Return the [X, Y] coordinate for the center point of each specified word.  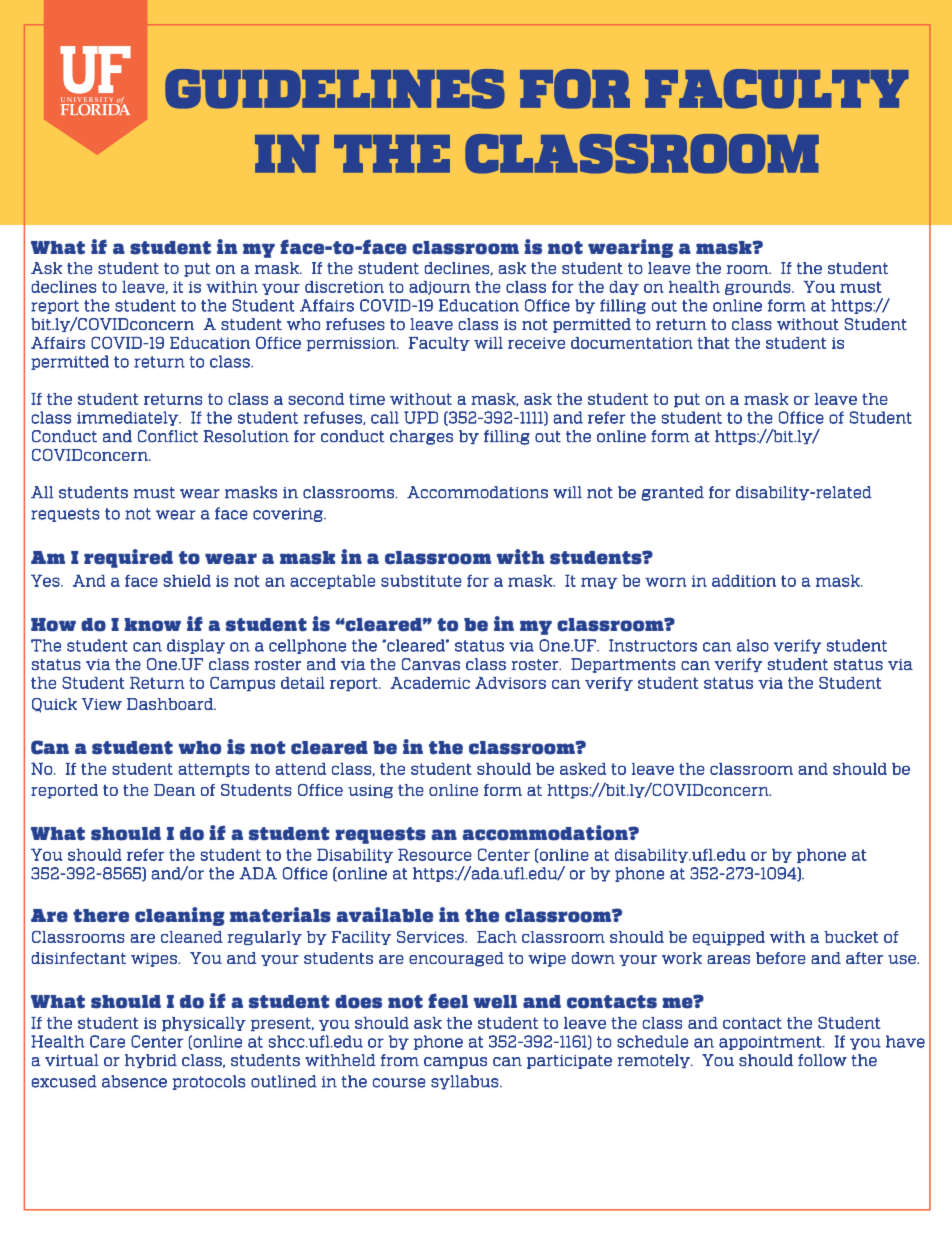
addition [744, 580]
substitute [421, 580]
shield [187, 580]
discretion [344, 287]
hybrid [151, 1061]
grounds [758, 288]
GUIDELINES [335, 89]
